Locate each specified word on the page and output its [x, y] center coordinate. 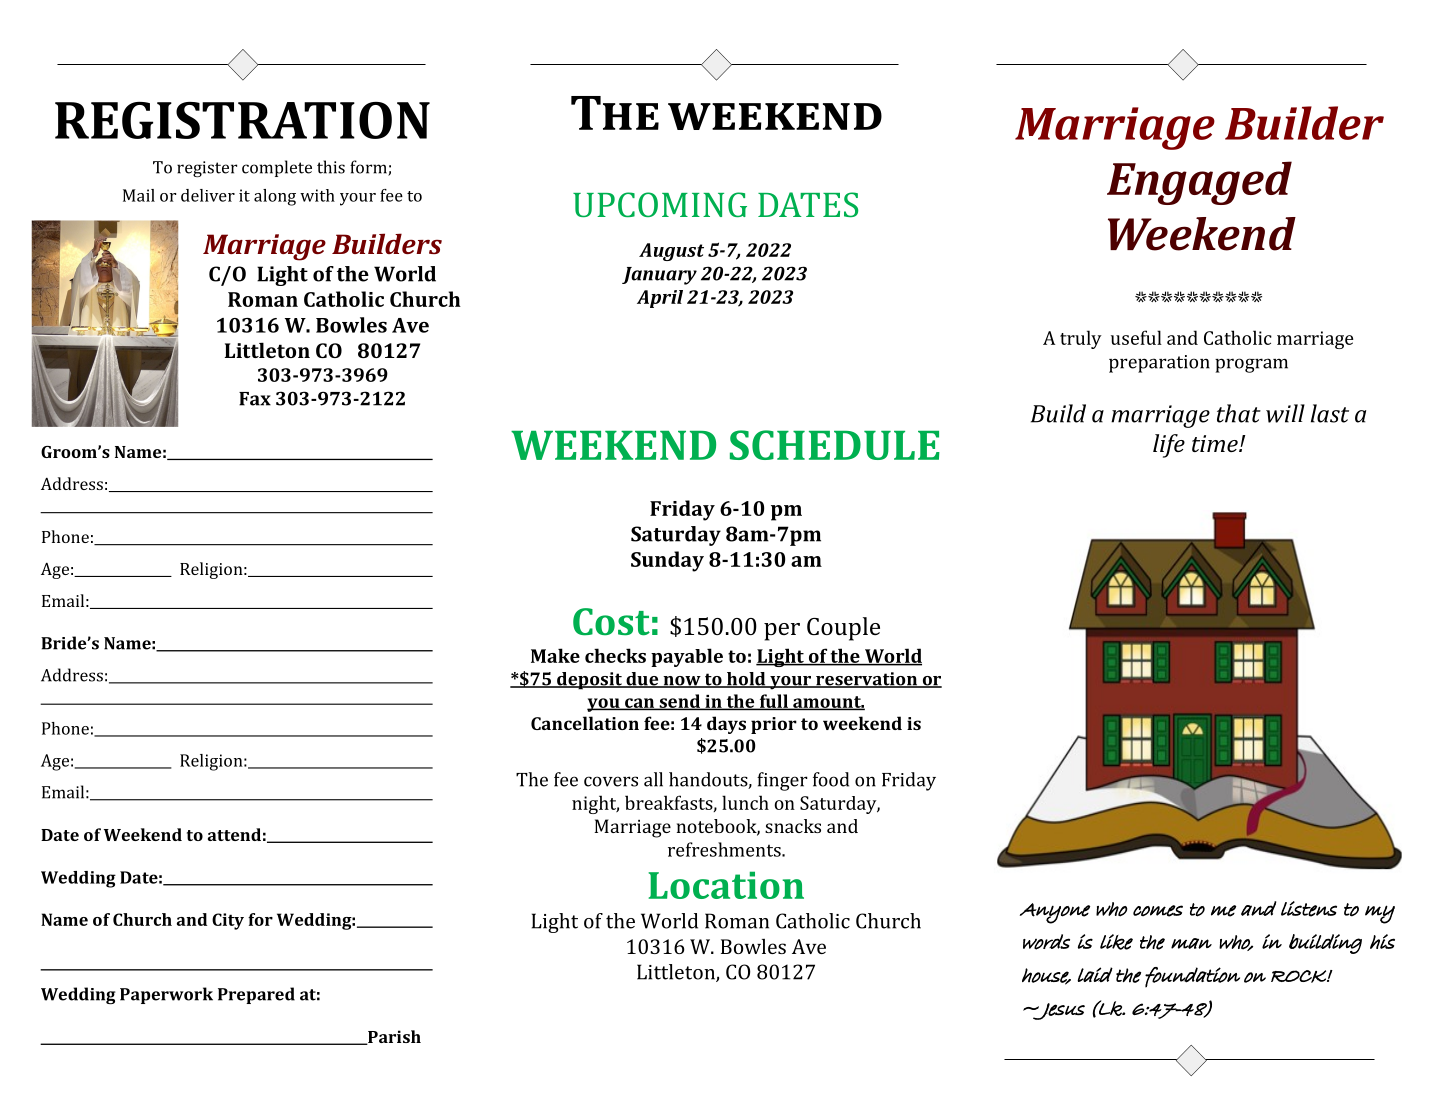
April [660, 299]
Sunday [667, 561]
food [831, 779]
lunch [745, 802]
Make [555, 655]
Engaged [1199, 183]
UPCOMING [660, 204]
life [1169, 446]
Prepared [256, 995]
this [331, 167]
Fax [255, 399]
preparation [1159, 364]
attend [234, 834]
